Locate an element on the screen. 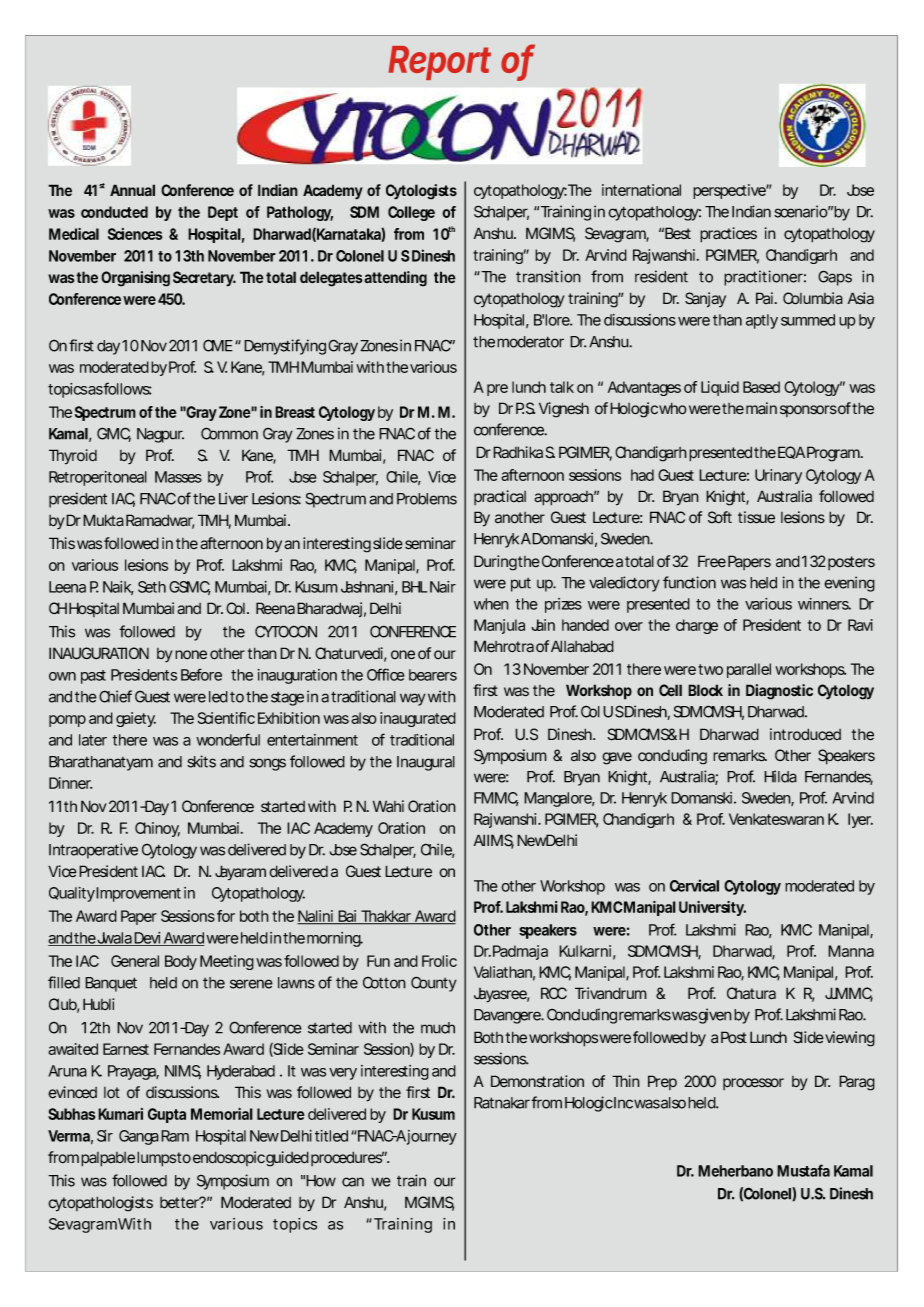  Sciences is located at coordinates (135, 234).
